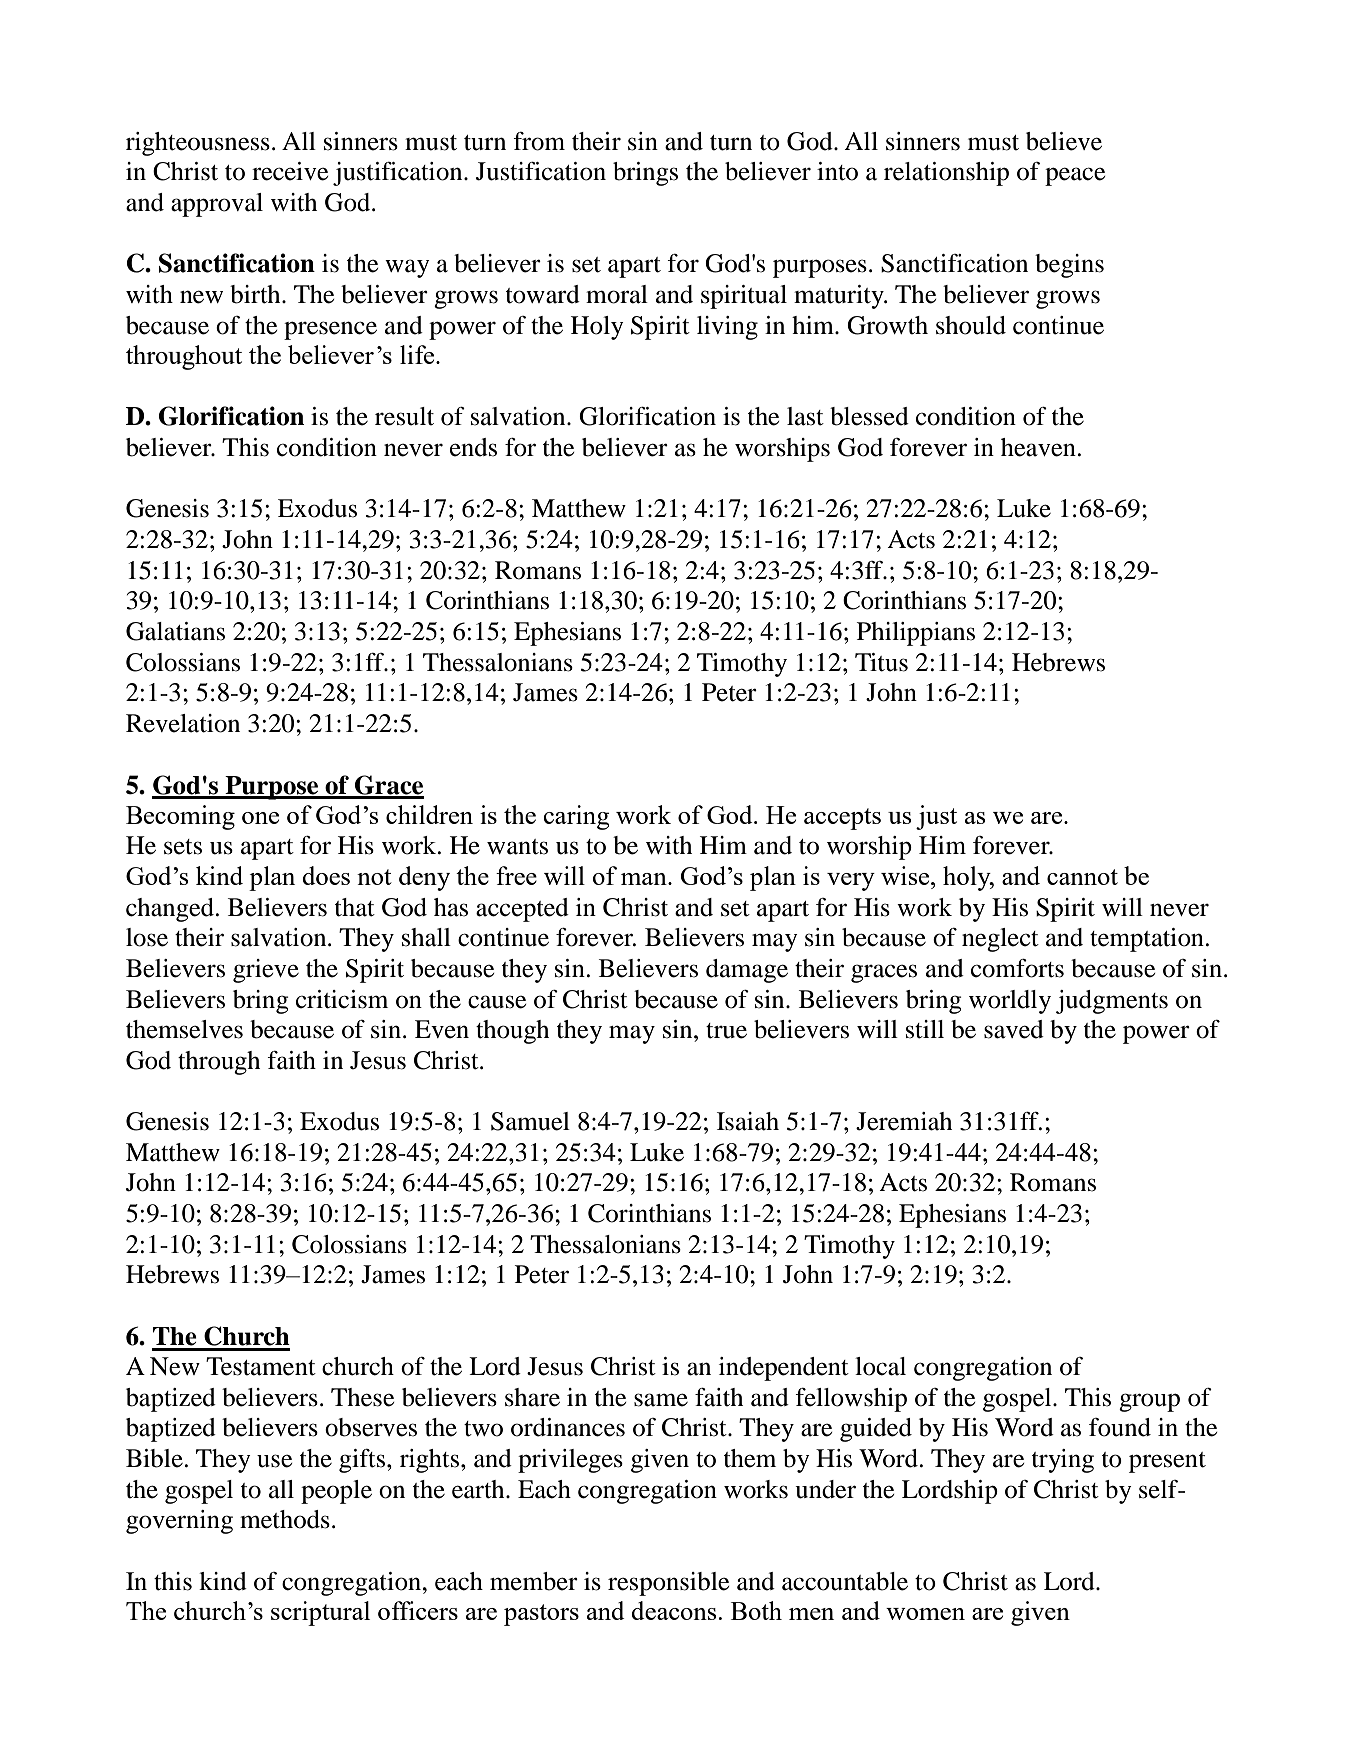 The image size is (1358, 1758). I want to click on peace, so click(1075, 176).
